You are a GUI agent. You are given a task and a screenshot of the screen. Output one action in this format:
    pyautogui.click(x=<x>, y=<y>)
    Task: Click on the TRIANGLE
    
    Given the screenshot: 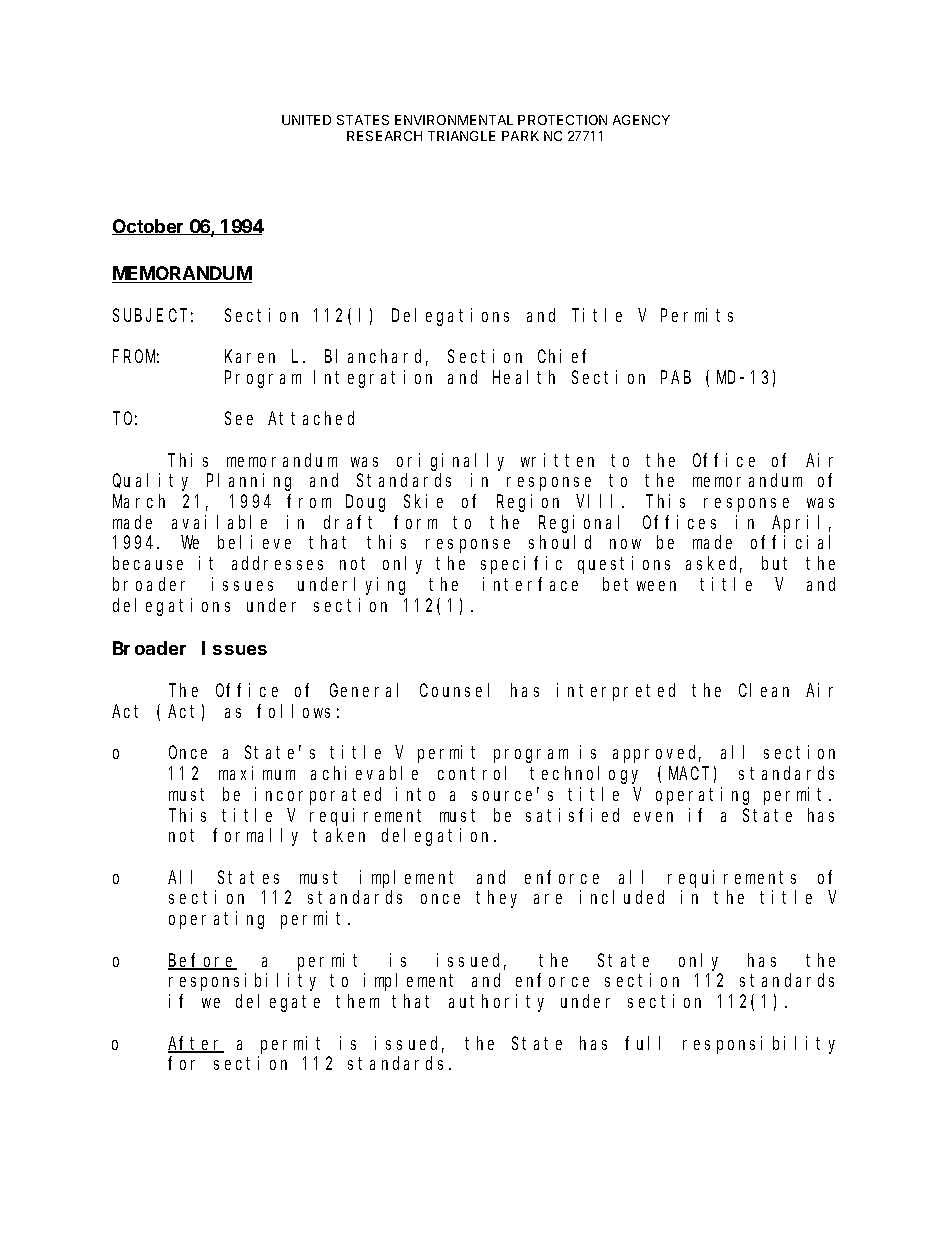 What is the action you would take?
    pyautogui.click(x=461, y=136)
